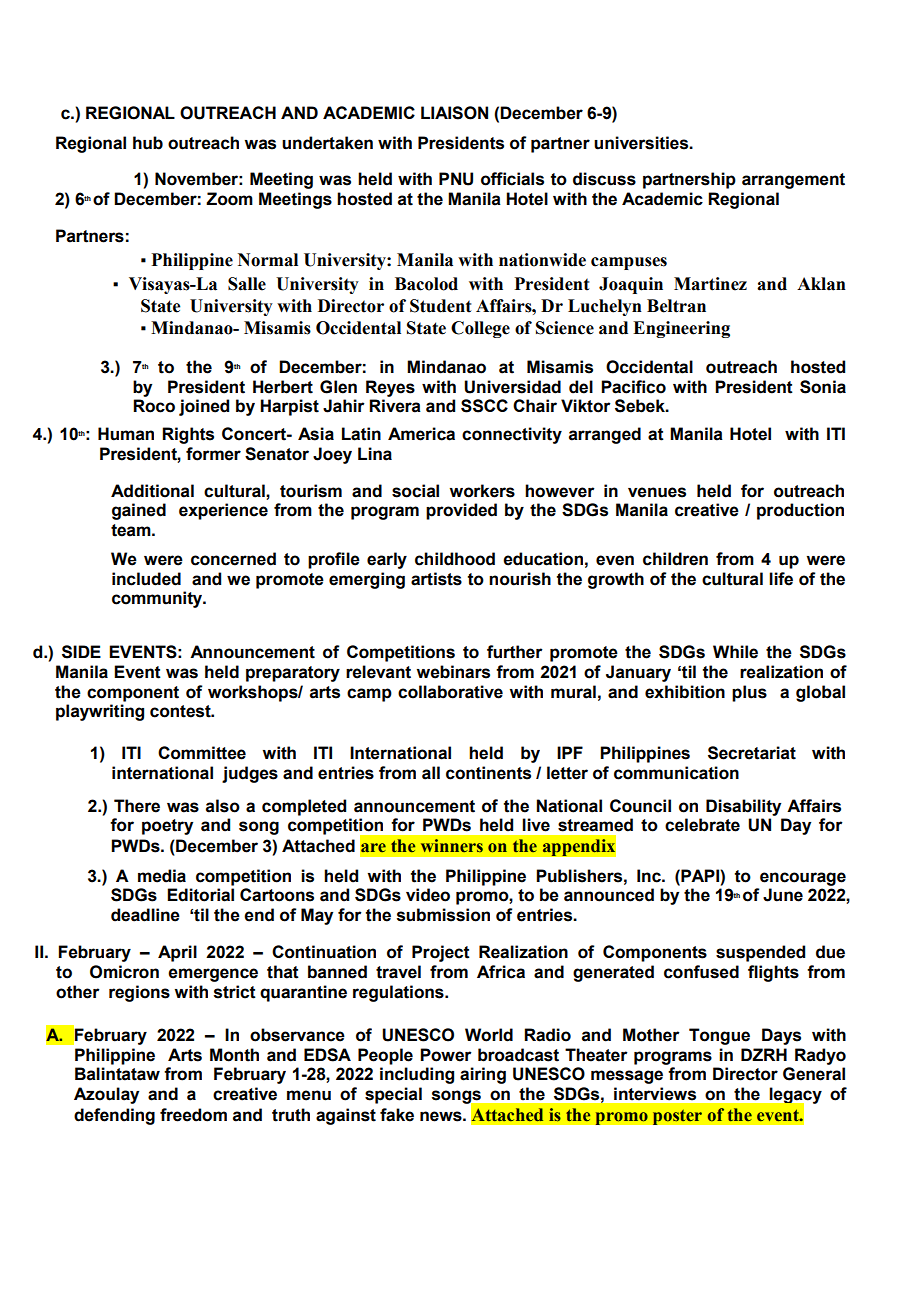  Describe the element at coordinates (702, 825) in the page. I see `celebrate` at that location.
